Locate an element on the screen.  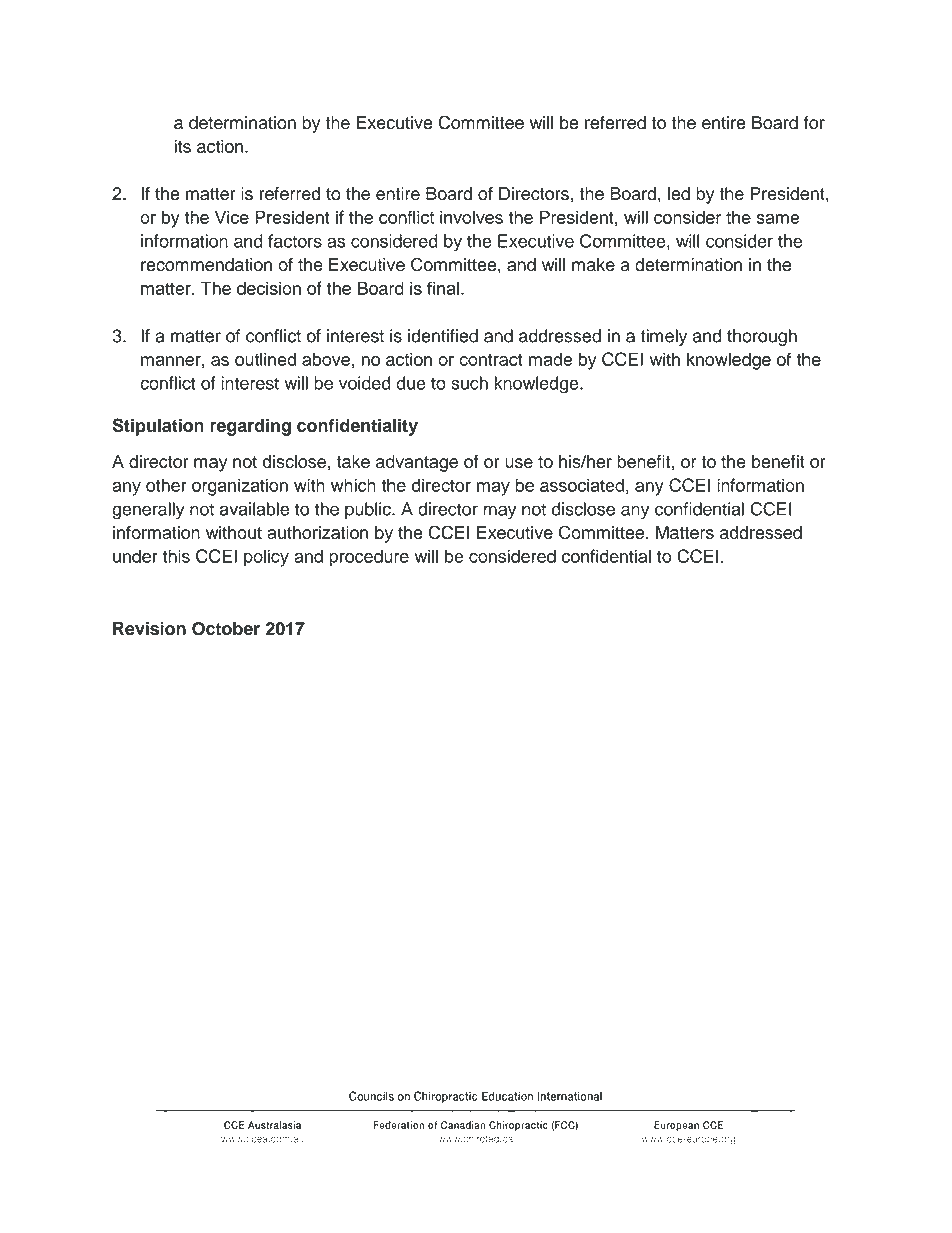
procedure is located at coordinates (369, 558).
